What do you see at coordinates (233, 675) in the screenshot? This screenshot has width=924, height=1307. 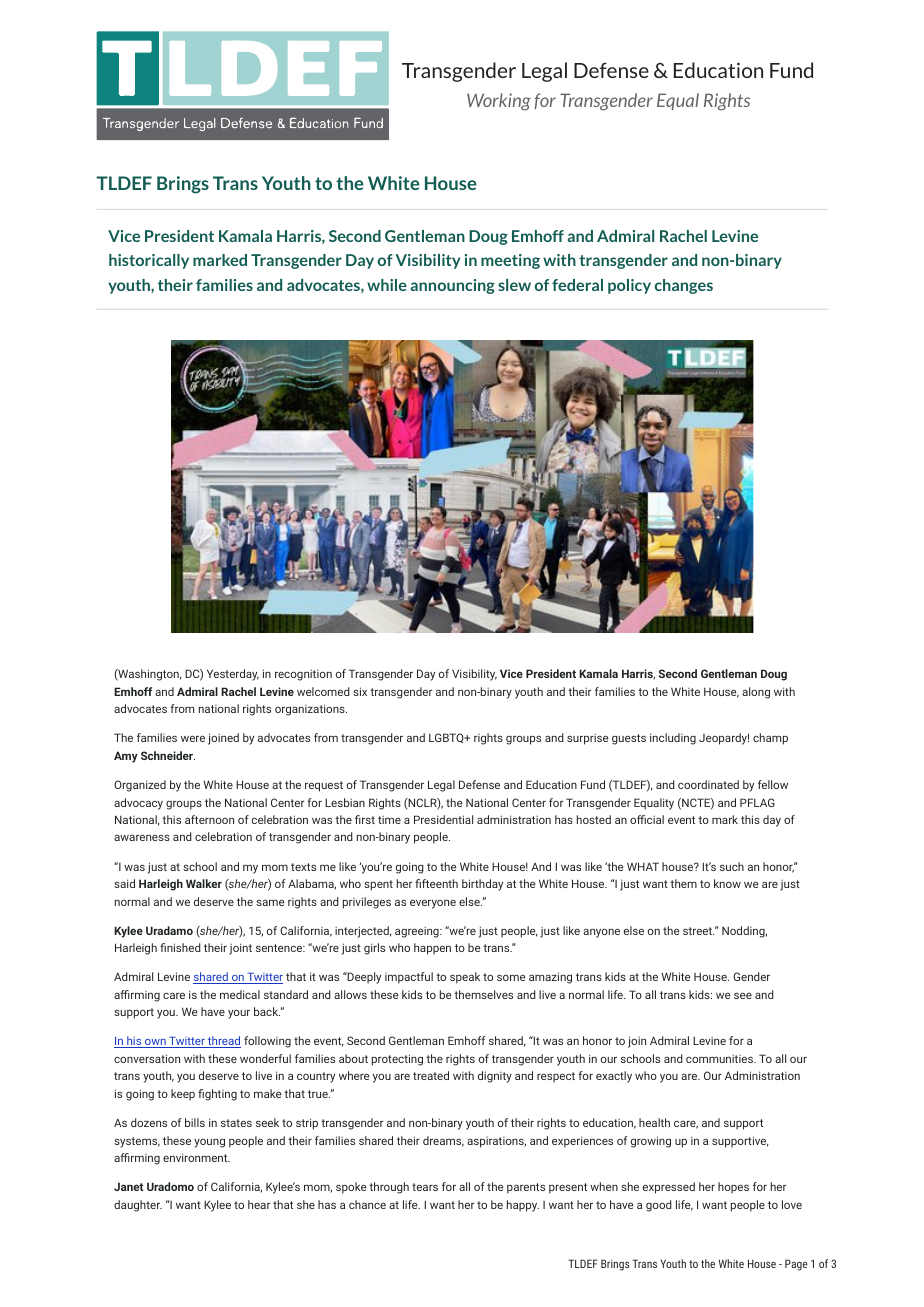 I see `Yesterday` at bounding box center [233, 675].
